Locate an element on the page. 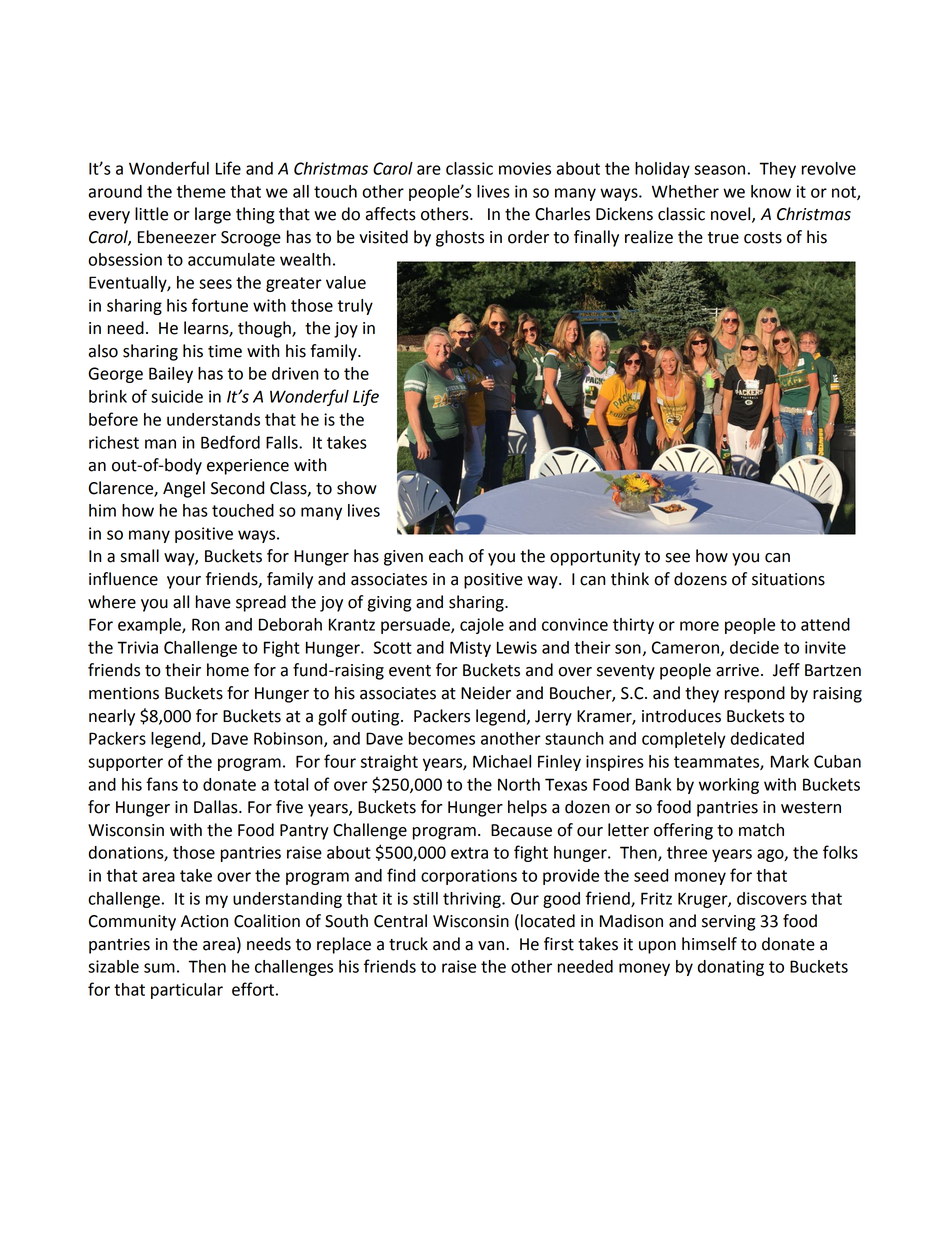 The width and height of the image is (952, 1233). fans is located at coordinates (162, 784).
